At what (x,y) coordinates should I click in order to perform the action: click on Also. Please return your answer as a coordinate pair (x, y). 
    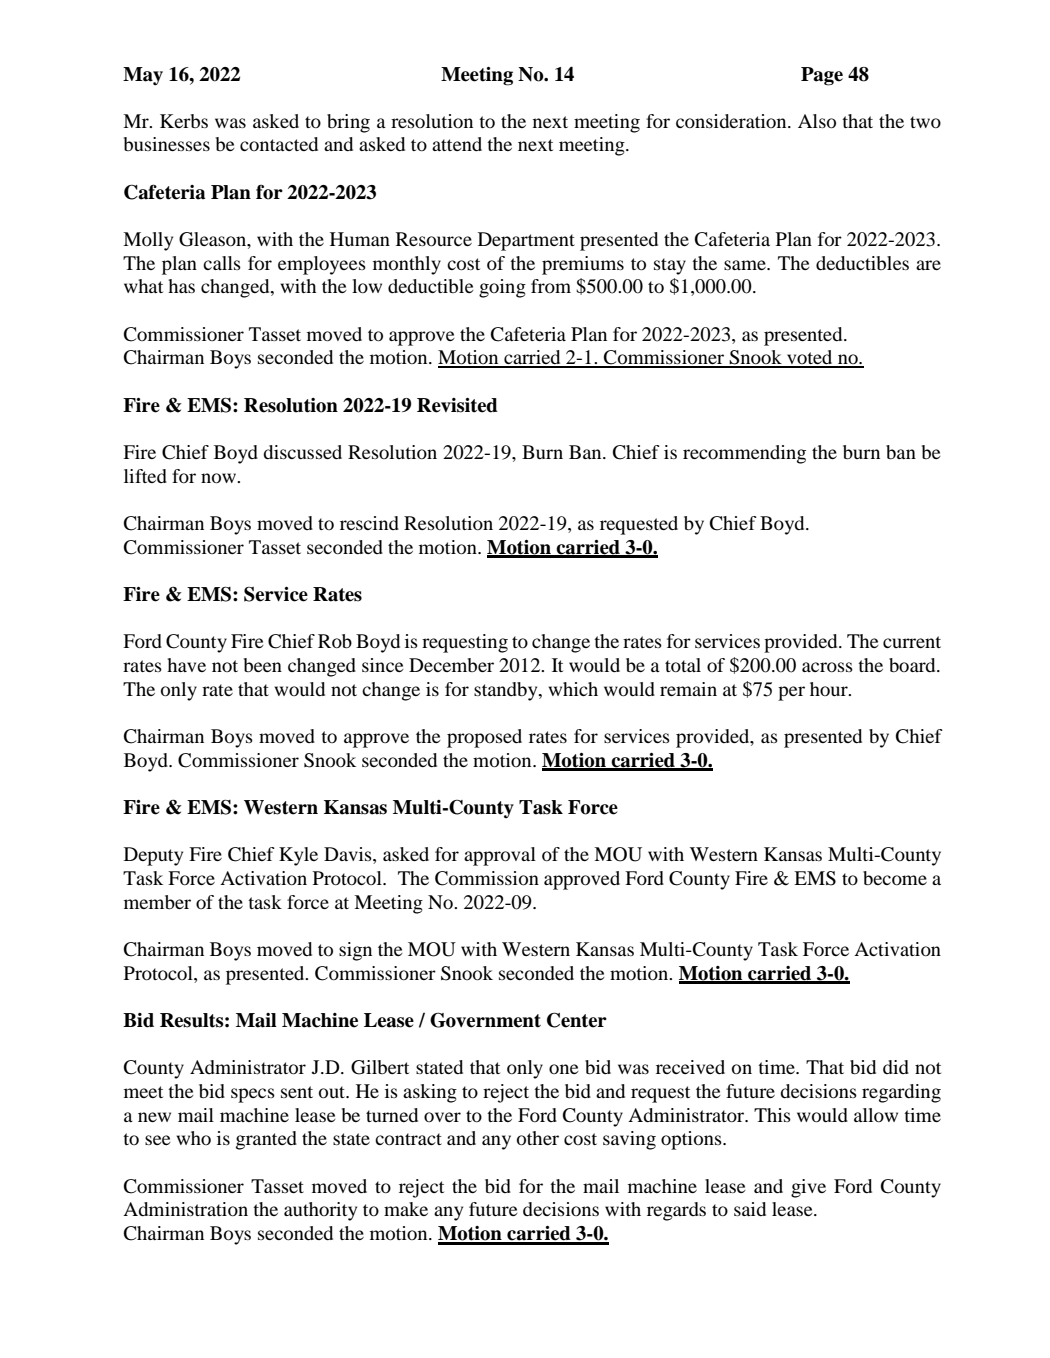
    Looking at the image, I should click on (817, 121).
